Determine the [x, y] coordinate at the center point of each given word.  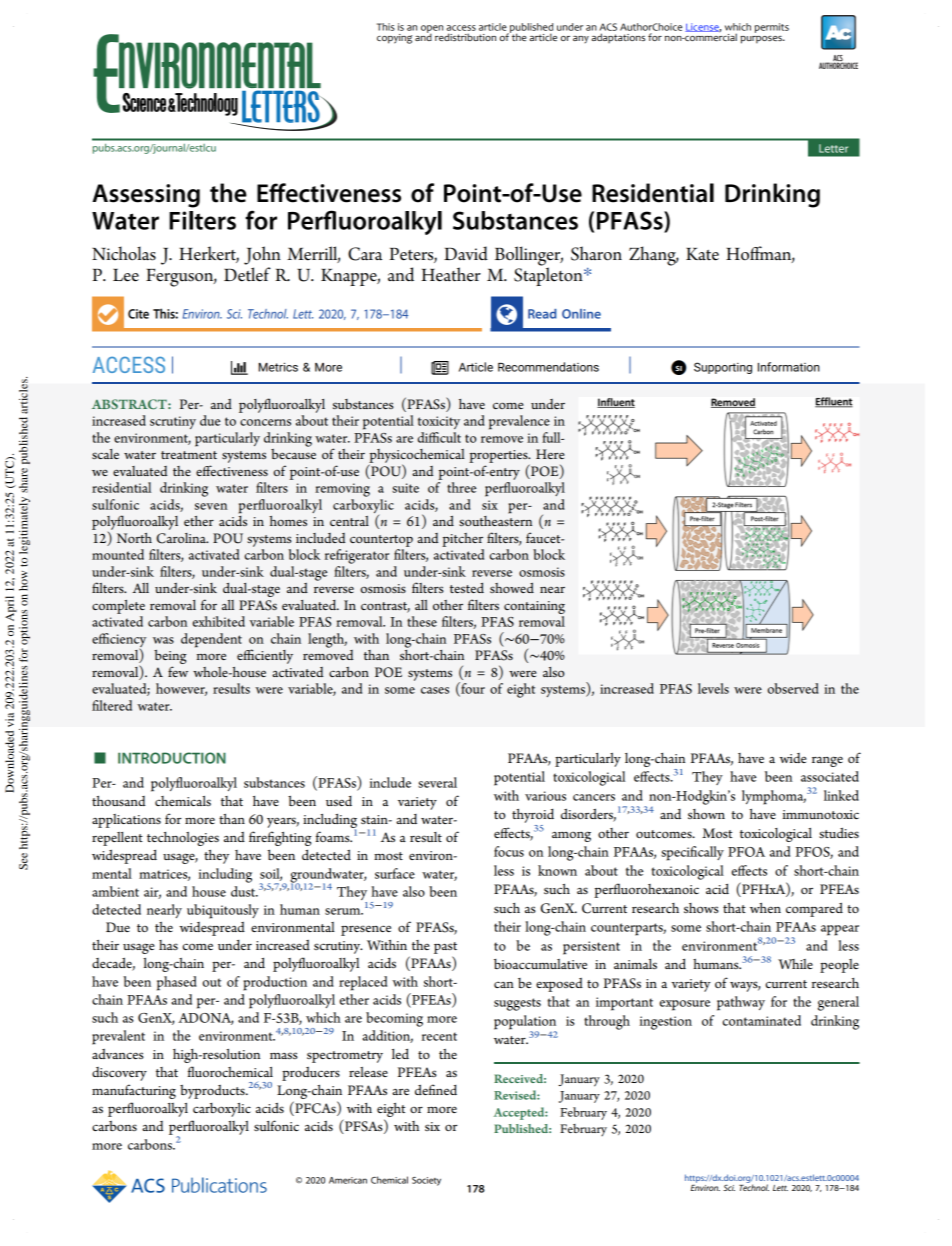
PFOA [746, 852]
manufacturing [134, 1091]
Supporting [723, 368]
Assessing [146, 196]
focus [509, 851]
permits [772, 28]
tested [467, 588]
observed [793, 688]
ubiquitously [223, 911]
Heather [451, 274]
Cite [138, 314]
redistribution [465, 37]
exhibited [219, 621]
